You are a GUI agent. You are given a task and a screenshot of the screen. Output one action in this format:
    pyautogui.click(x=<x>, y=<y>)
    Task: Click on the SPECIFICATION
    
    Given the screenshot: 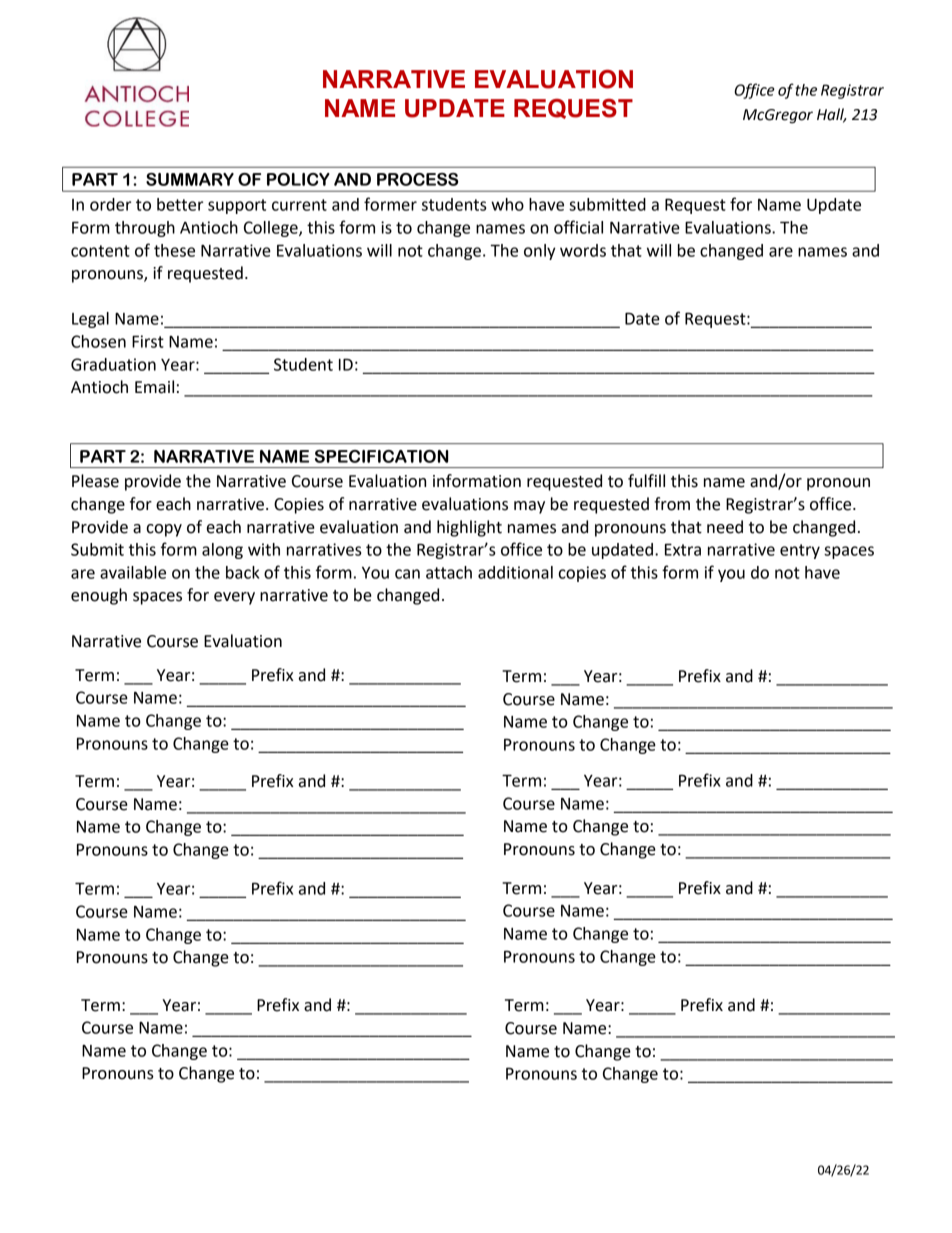 What is the action you would take?
    pyautogui.click(x=381, y=456)
